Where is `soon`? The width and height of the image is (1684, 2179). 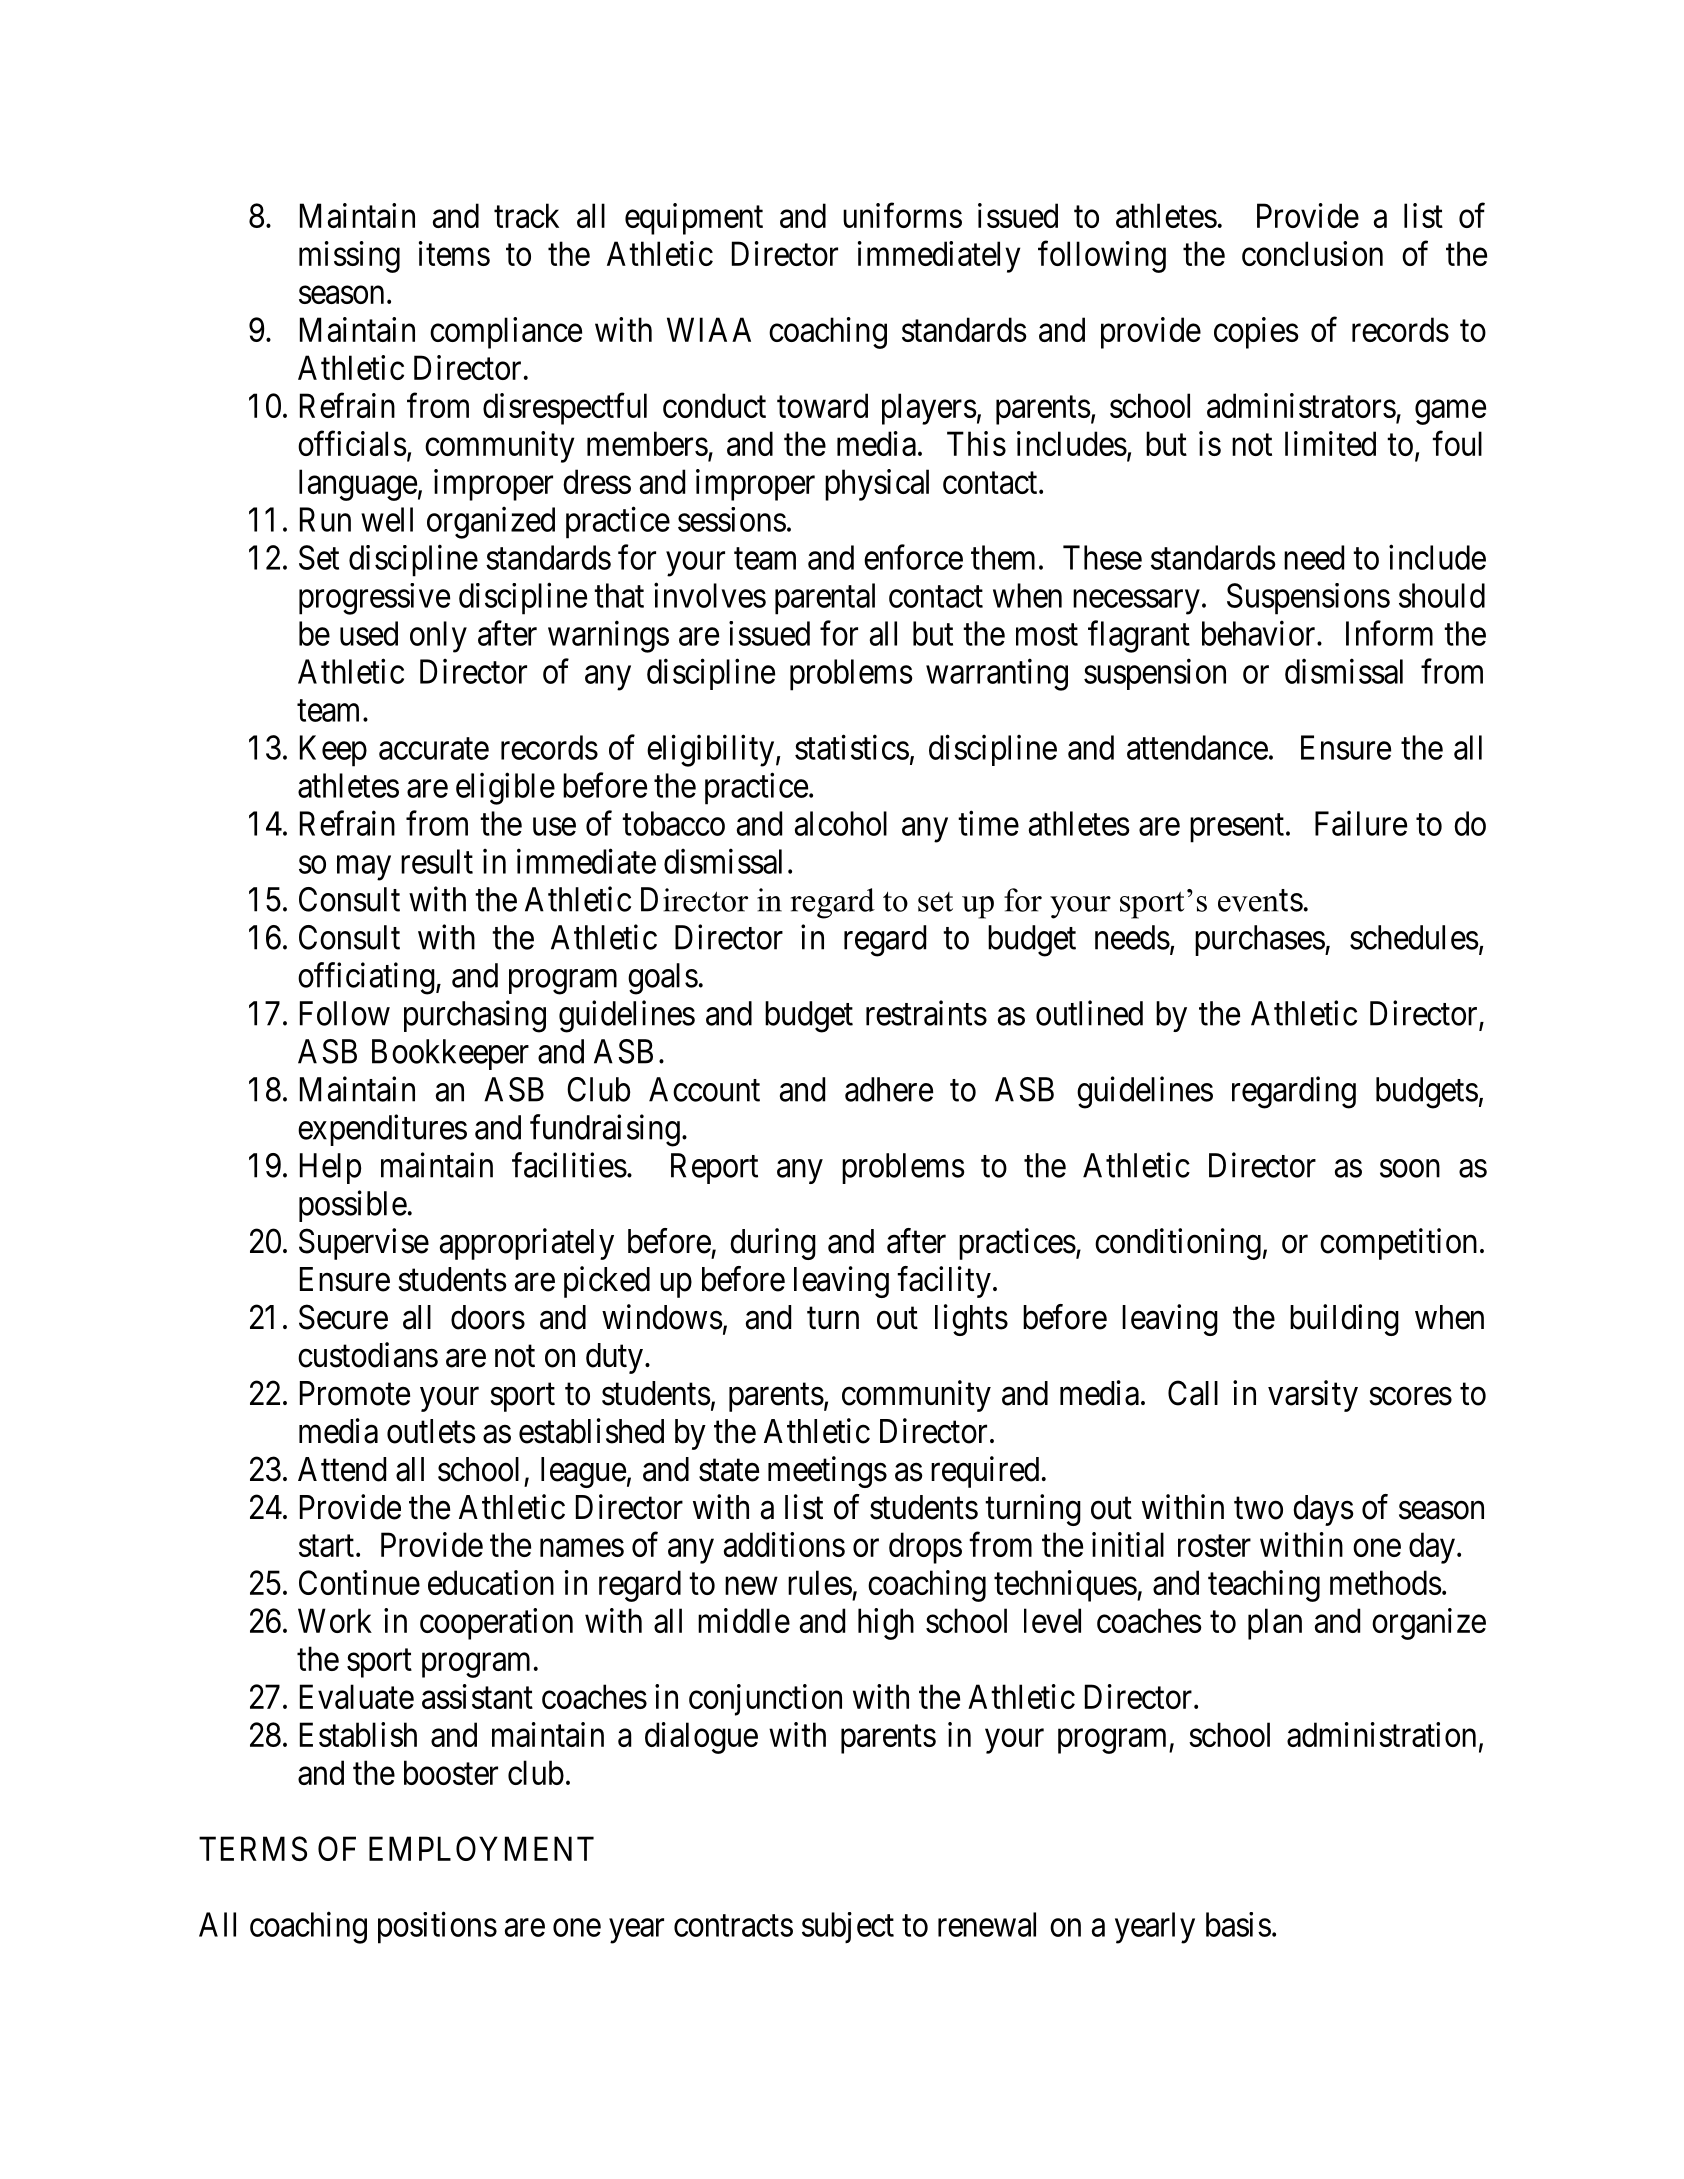 soon is located at coordinates (1410, 1168).
